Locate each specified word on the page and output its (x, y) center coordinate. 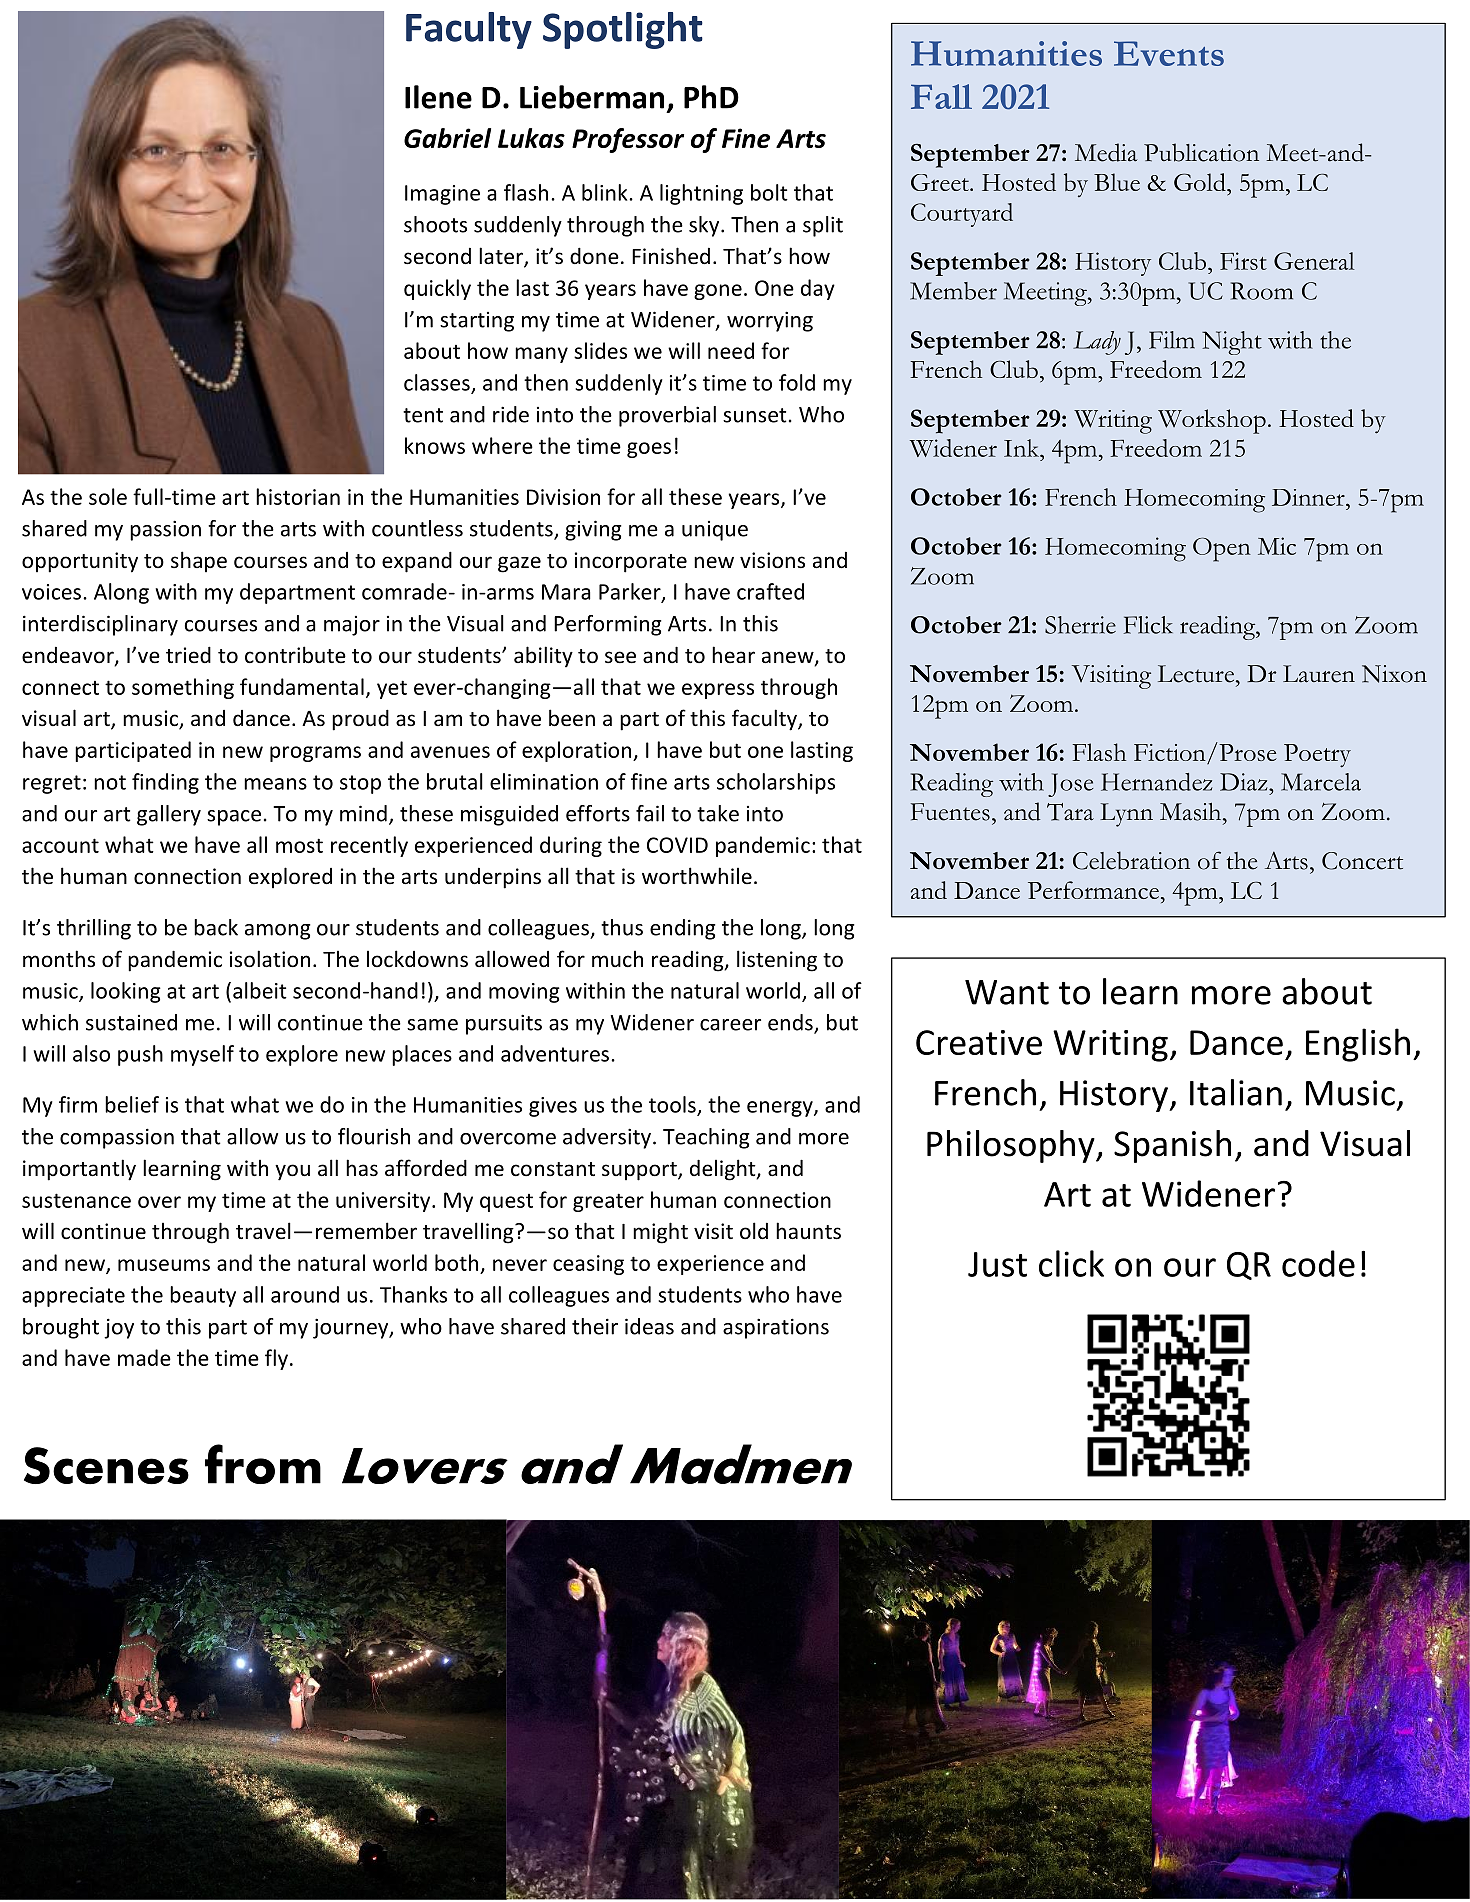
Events (1169, 53)
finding (165, 783)
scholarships (776, 783)
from (263, 1464)
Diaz (1245, 782)
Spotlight (623, 30)
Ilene (438, 97)
